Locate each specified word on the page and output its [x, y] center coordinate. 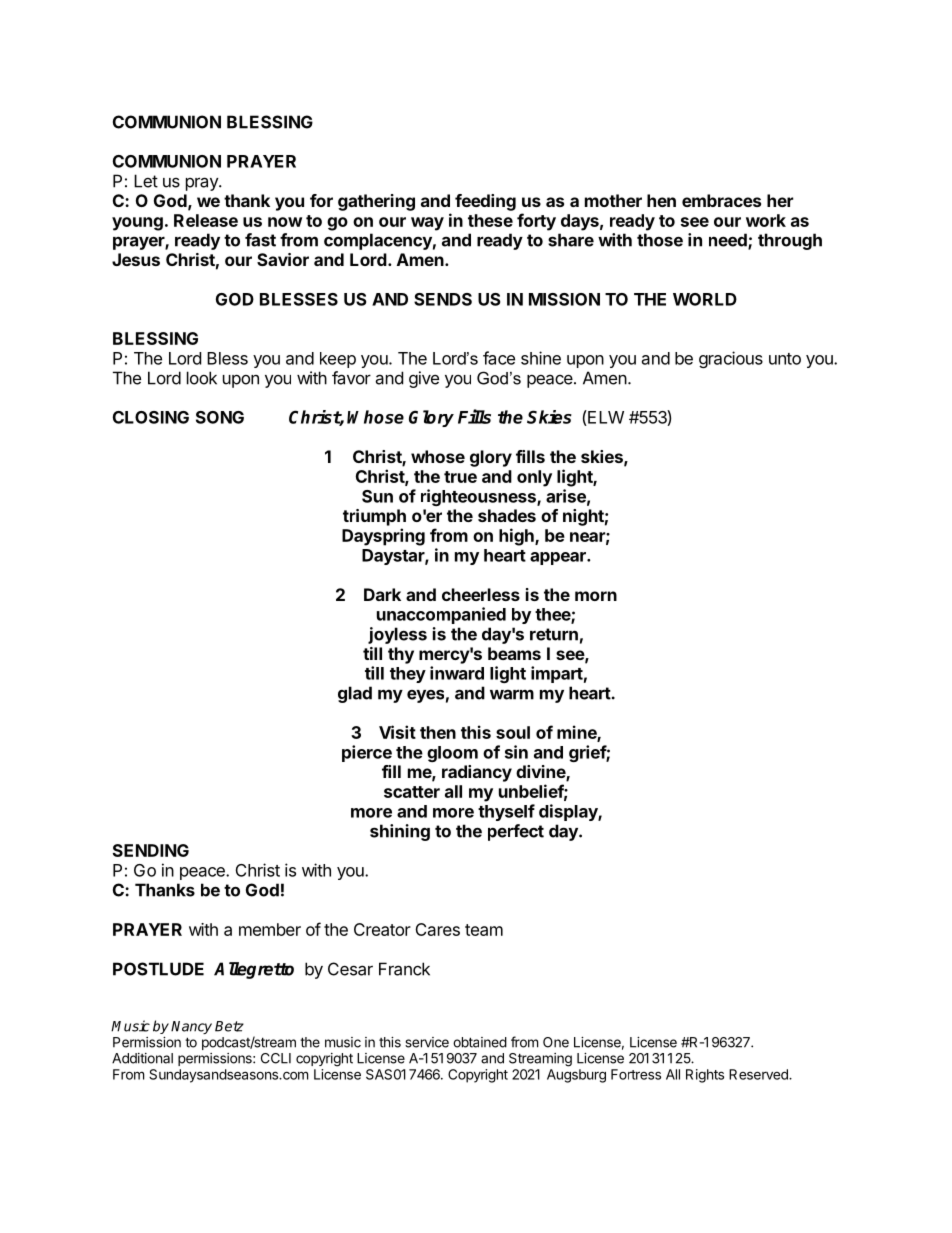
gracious [731, 359]
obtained [480, 1042]
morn [596, 596]
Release [206, 220]
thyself [506, 812]
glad [355, 694]
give [424, 379]
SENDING [151, 850]
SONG [220, 417]
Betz [229, 1026]
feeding [485, 202]
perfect [516, 832]
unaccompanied [441, 615]
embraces [721, 200]
